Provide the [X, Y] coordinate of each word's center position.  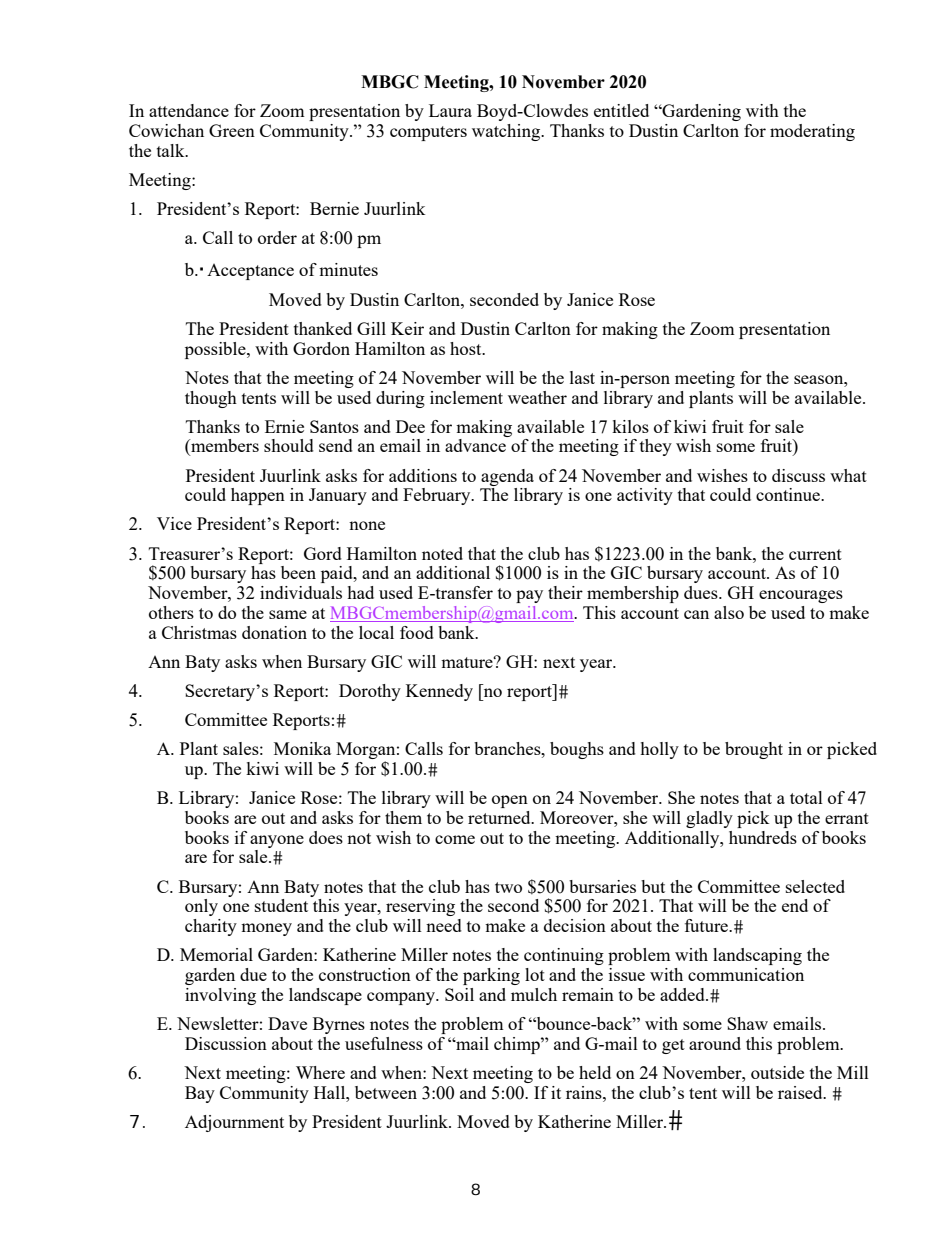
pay [529, 596]
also [729, 612]
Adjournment [234, 1123]
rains [585, 1092]
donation [274, 632]
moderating [812, 132]
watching [507, 132]
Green [232, 130]
